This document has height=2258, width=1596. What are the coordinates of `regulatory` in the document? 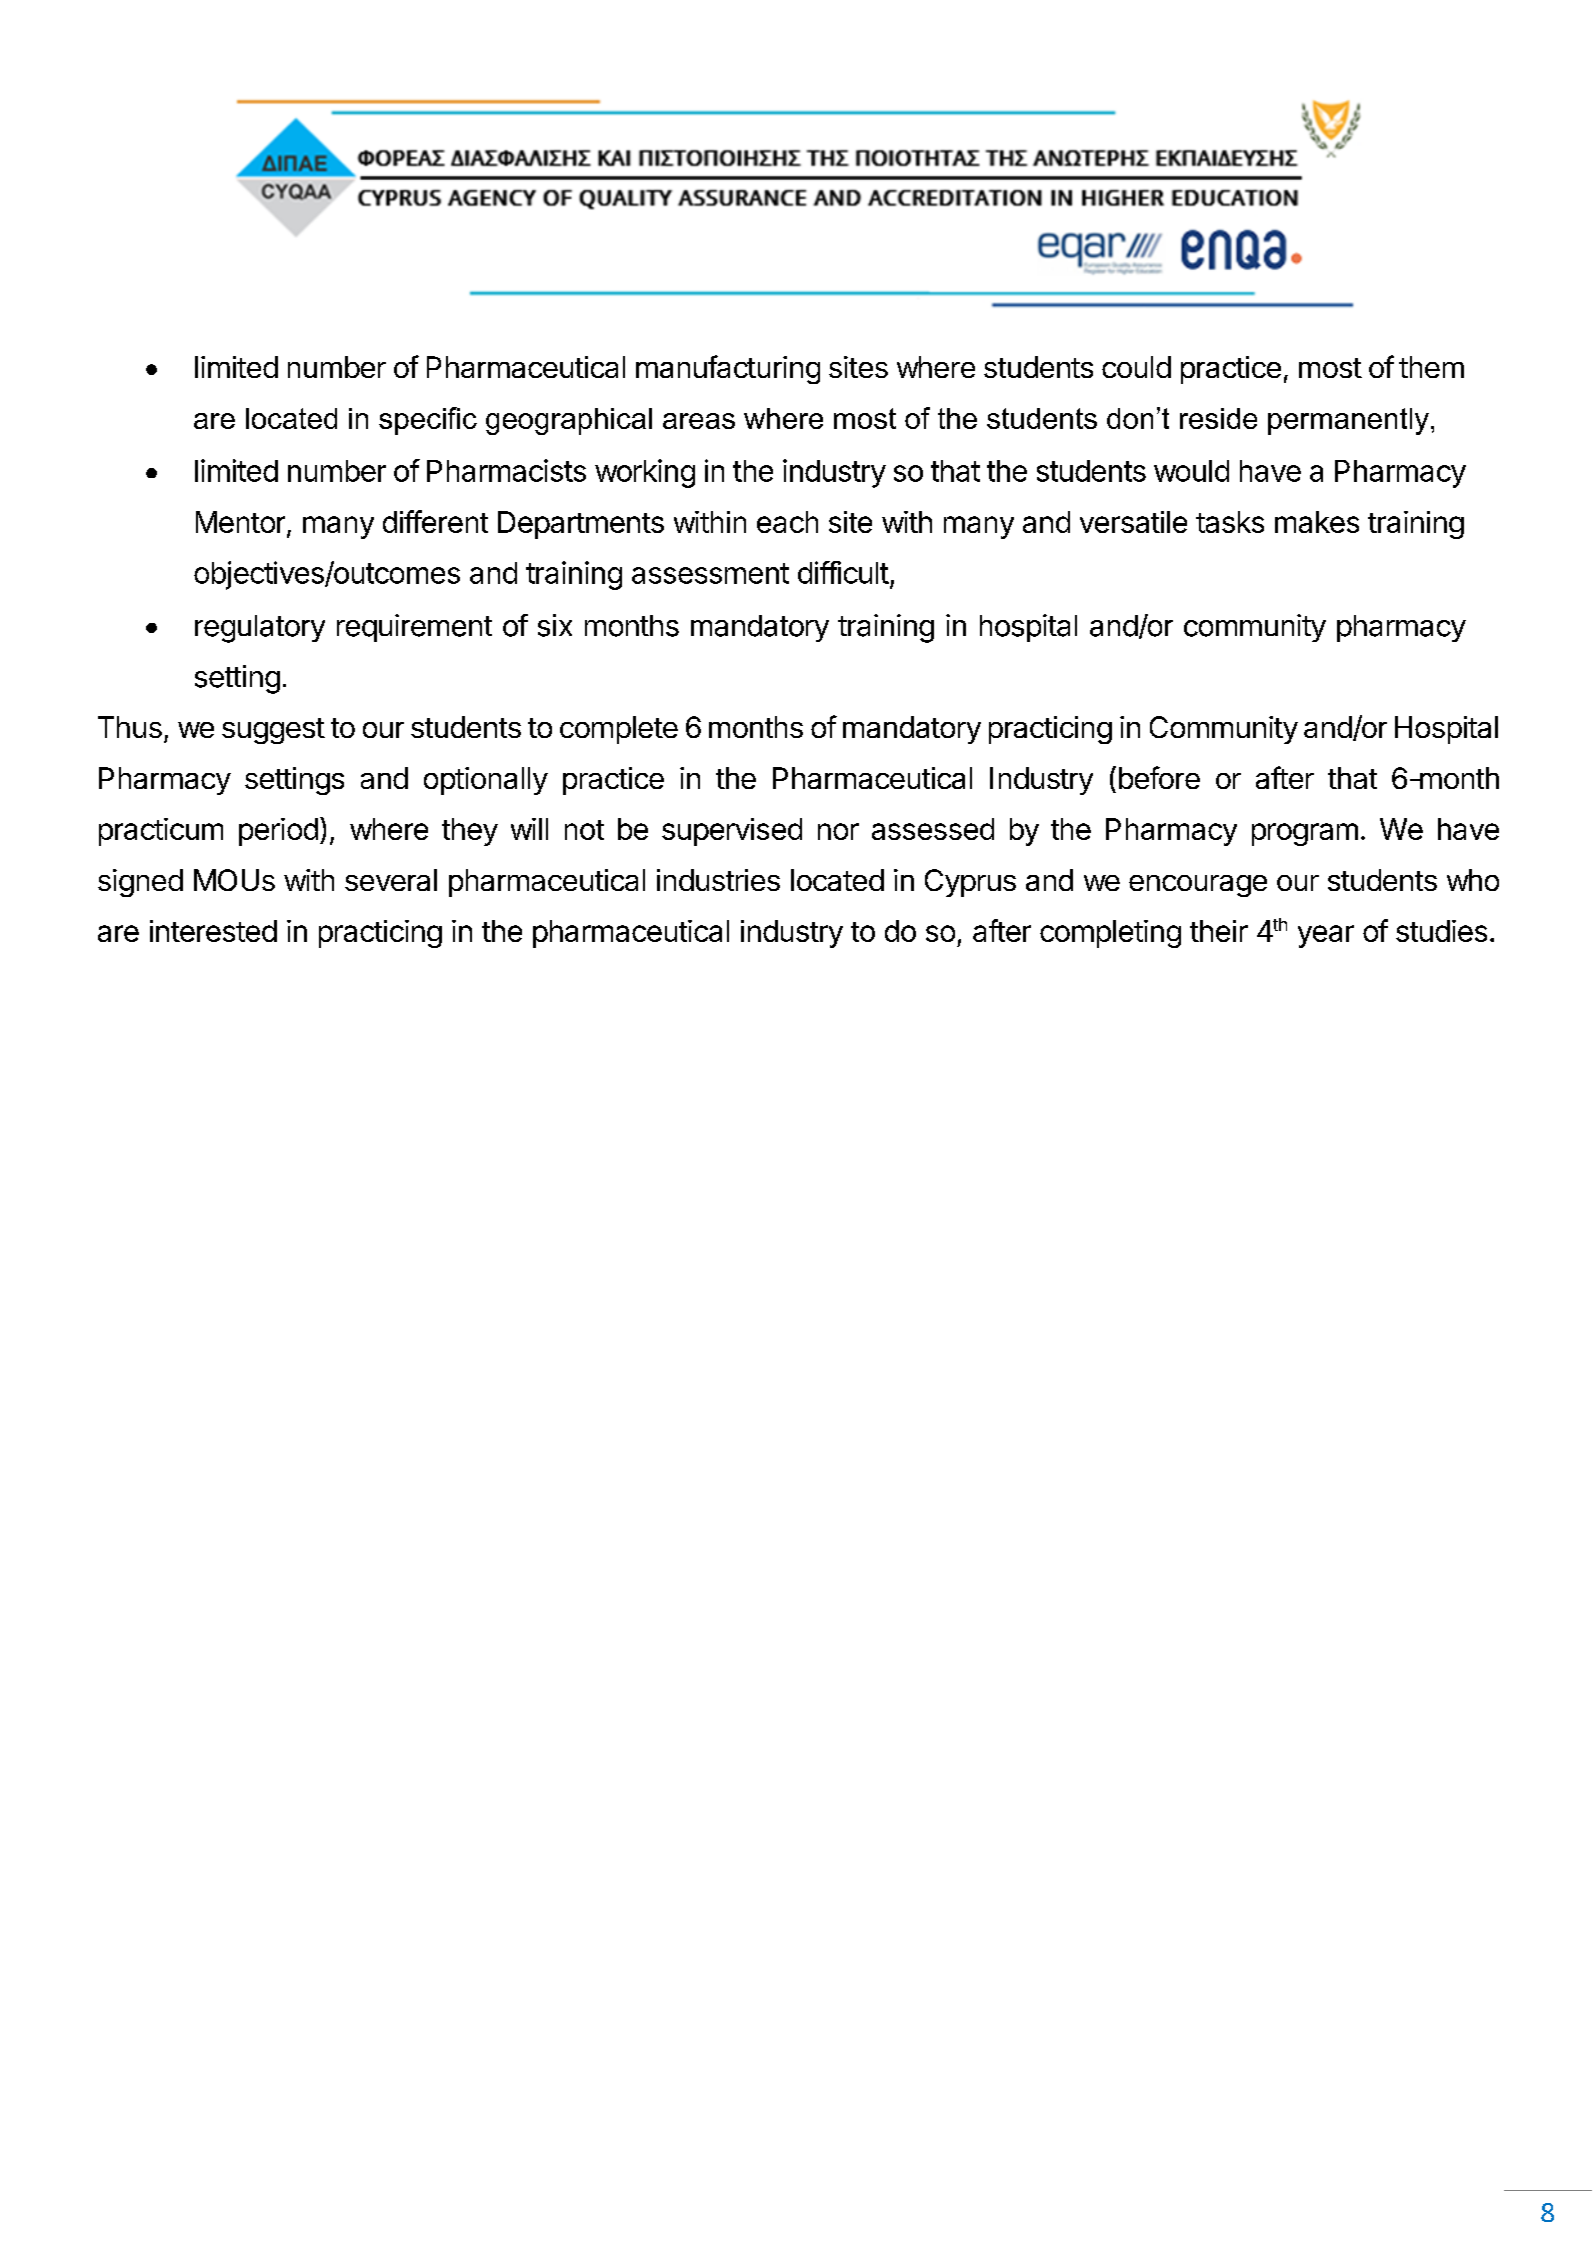 It's located at (260, 629).
